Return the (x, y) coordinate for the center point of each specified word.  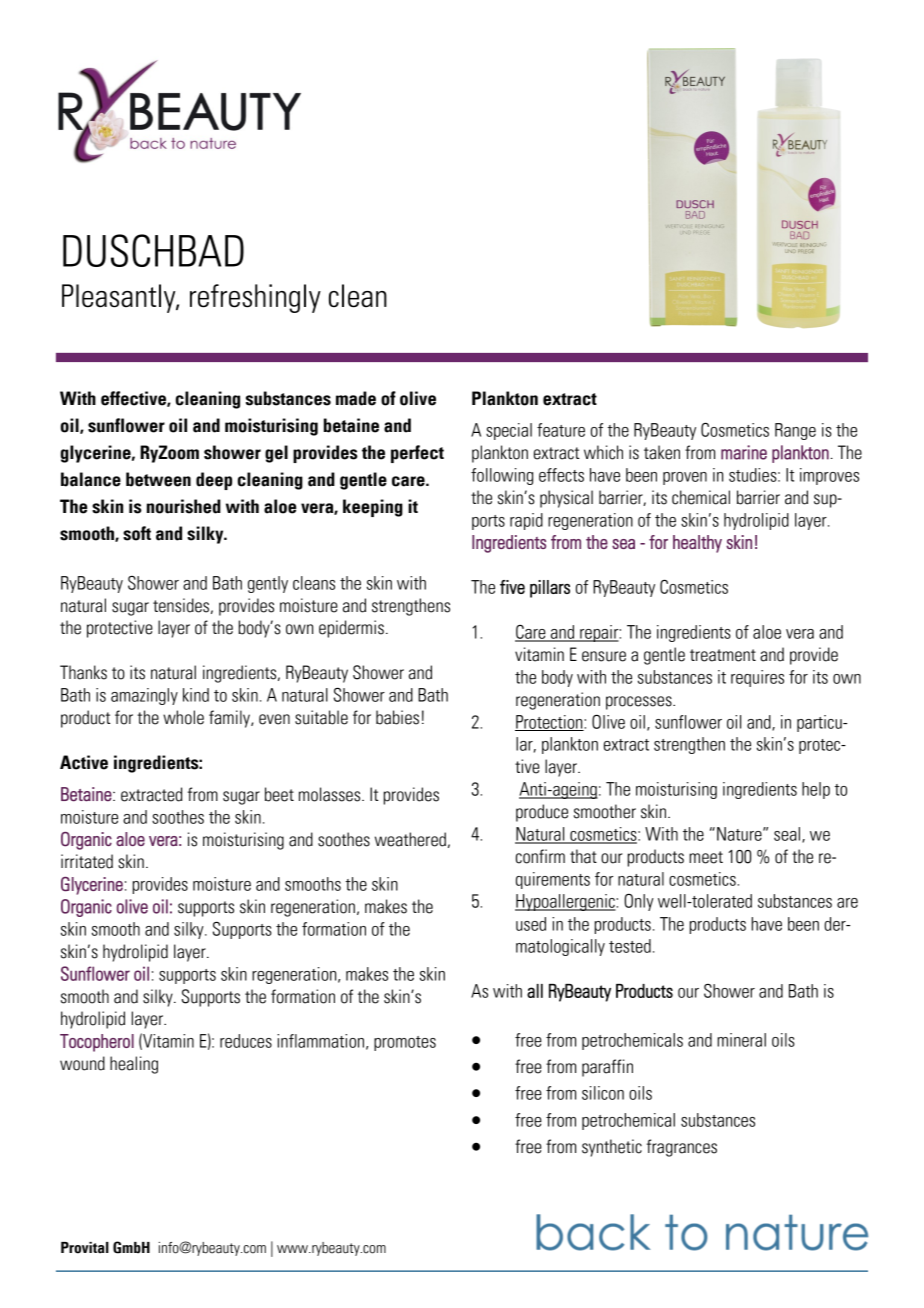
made (356, 398)
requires (757, 678)
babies (397, 717)
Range (795, 431)
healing (134, 1065)
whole (183, 717)
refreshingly (255, 298)
